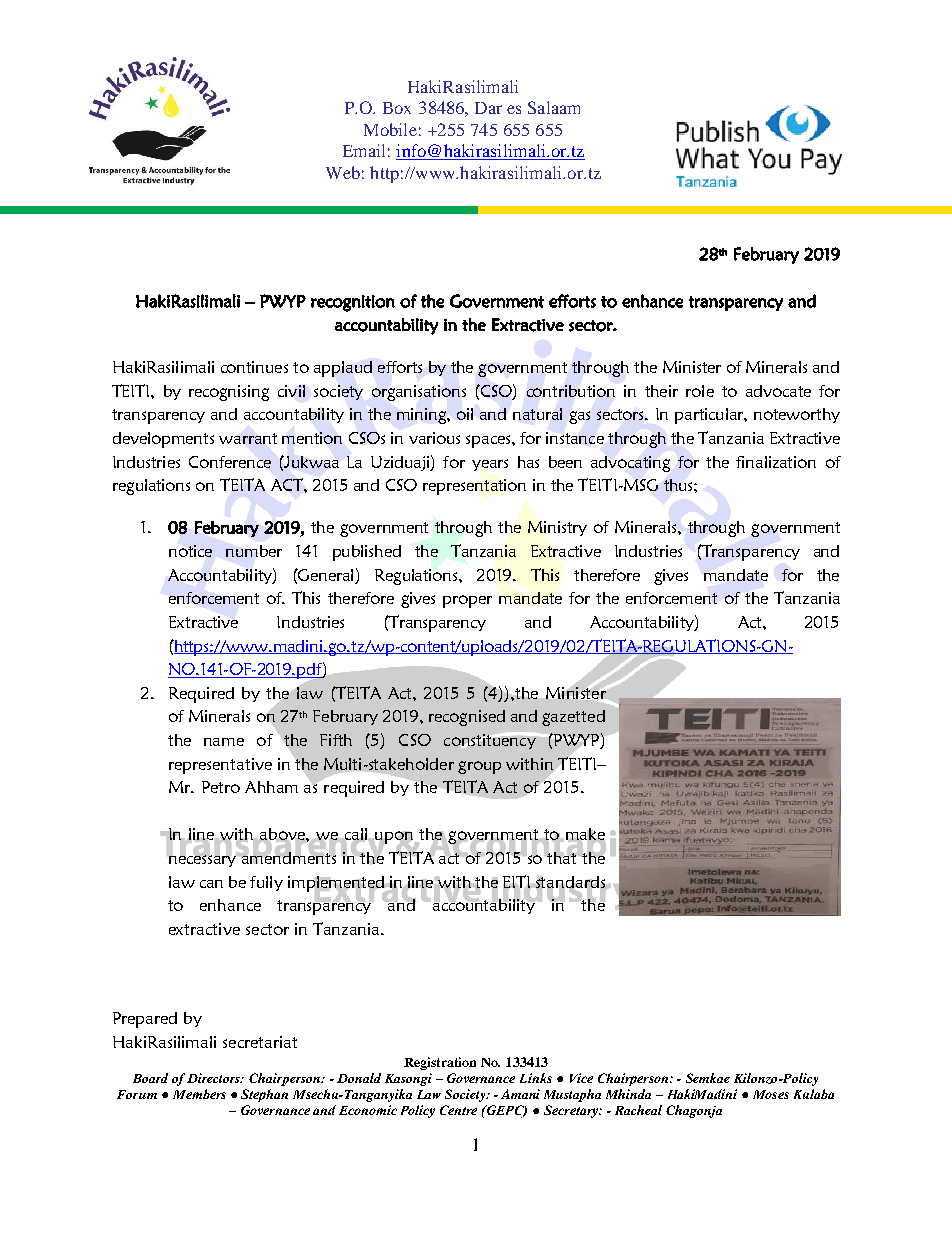  Describe the element at coordinates (585, 835) in the image. I see `make` at that location.
